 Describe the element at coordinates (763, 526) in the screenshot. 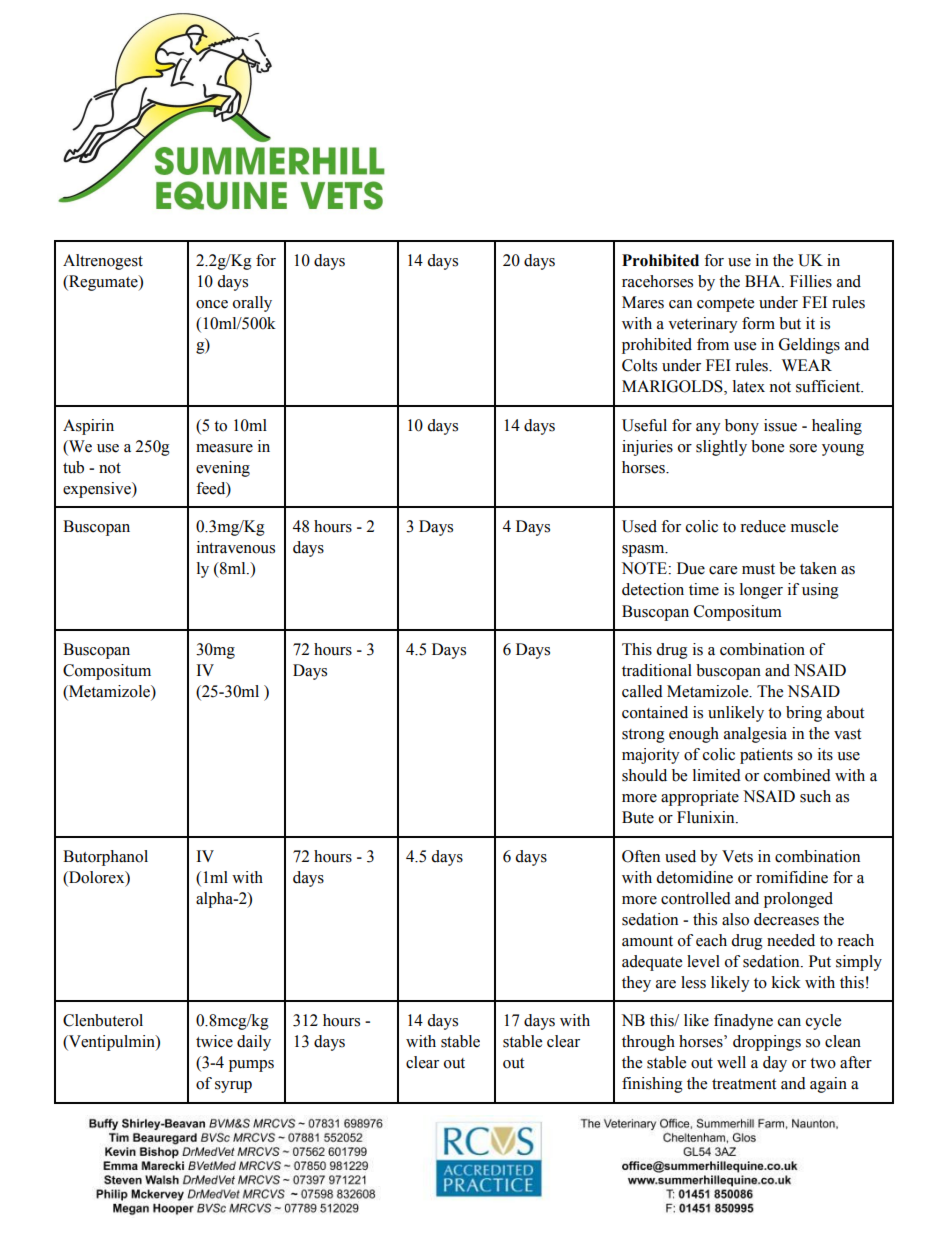

I see `reduce` at that location.
